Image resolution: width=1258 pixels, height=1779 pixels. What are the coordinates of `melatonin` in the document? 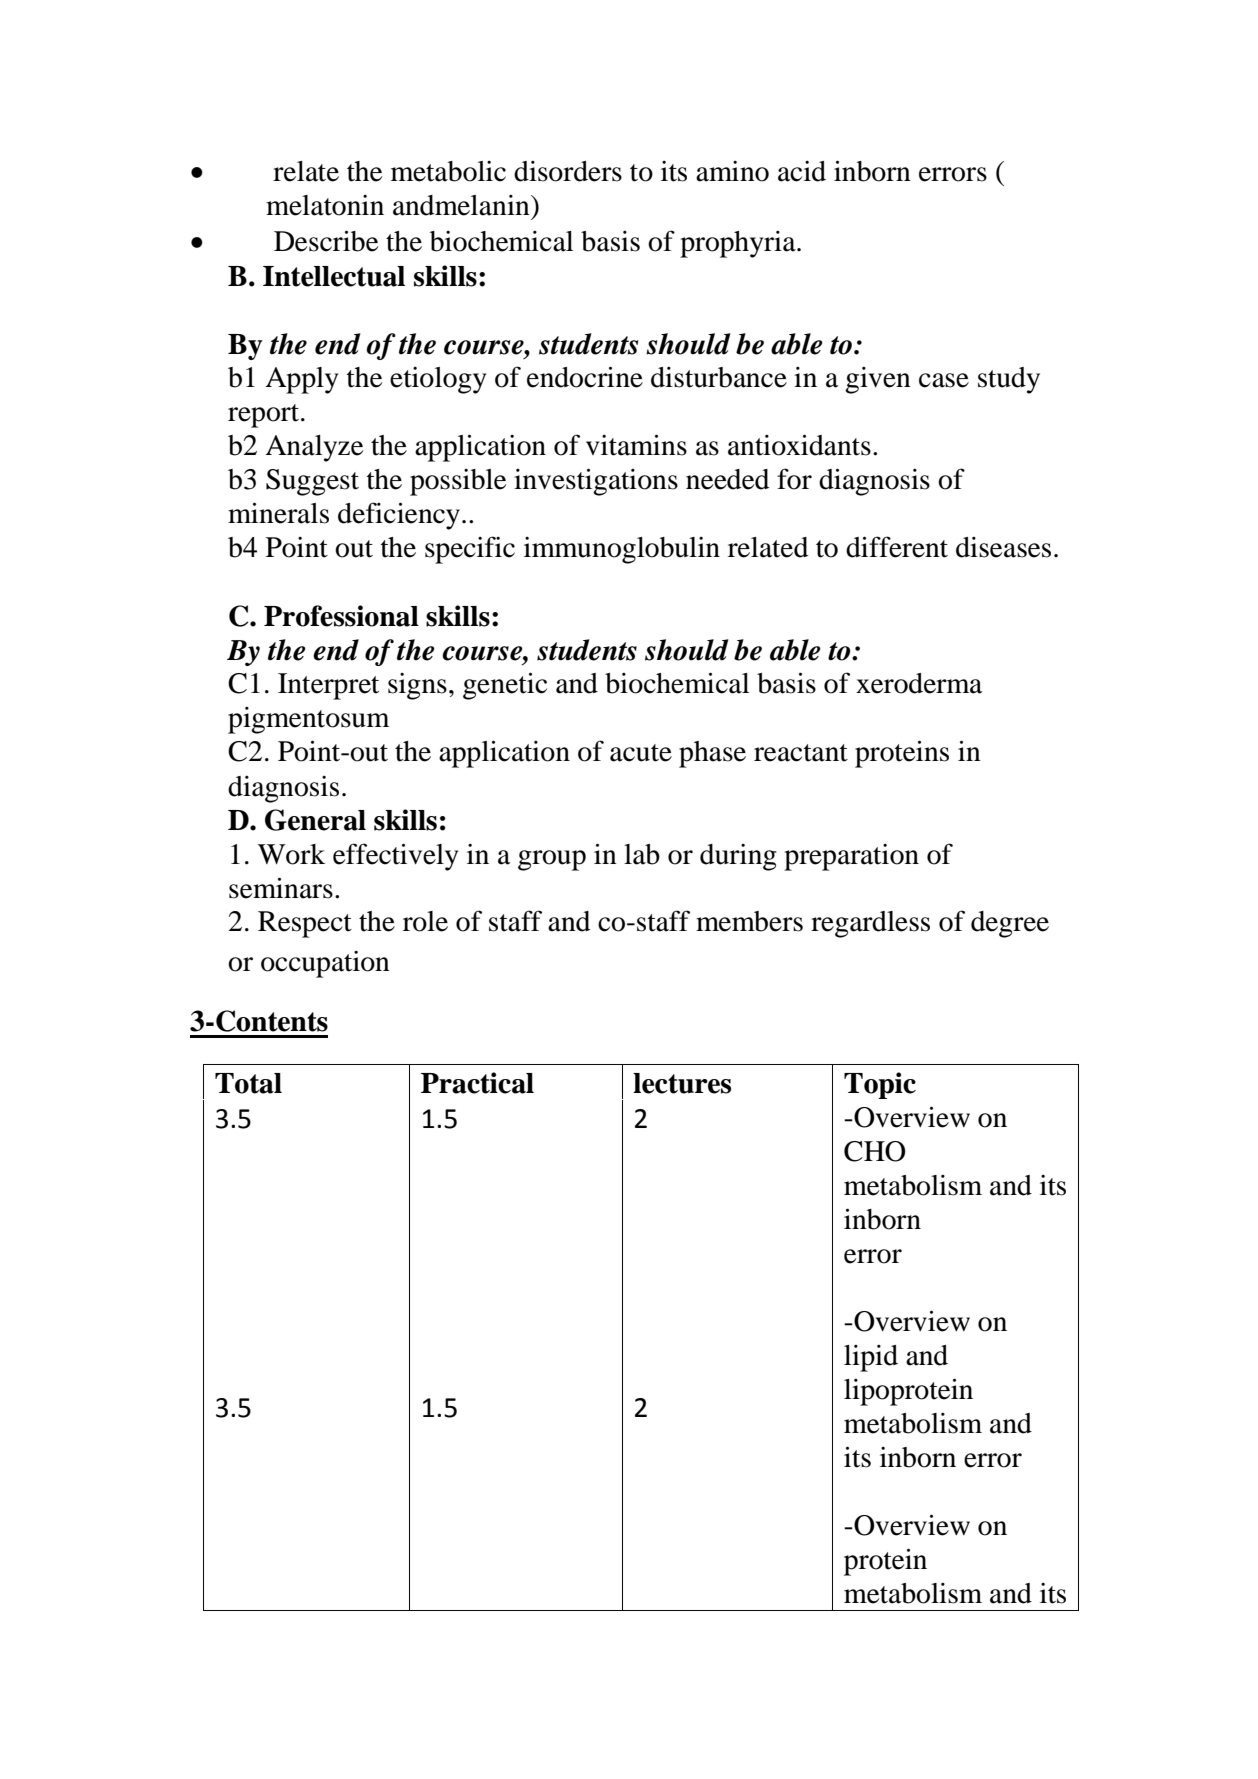 It's located at (325, 205).
